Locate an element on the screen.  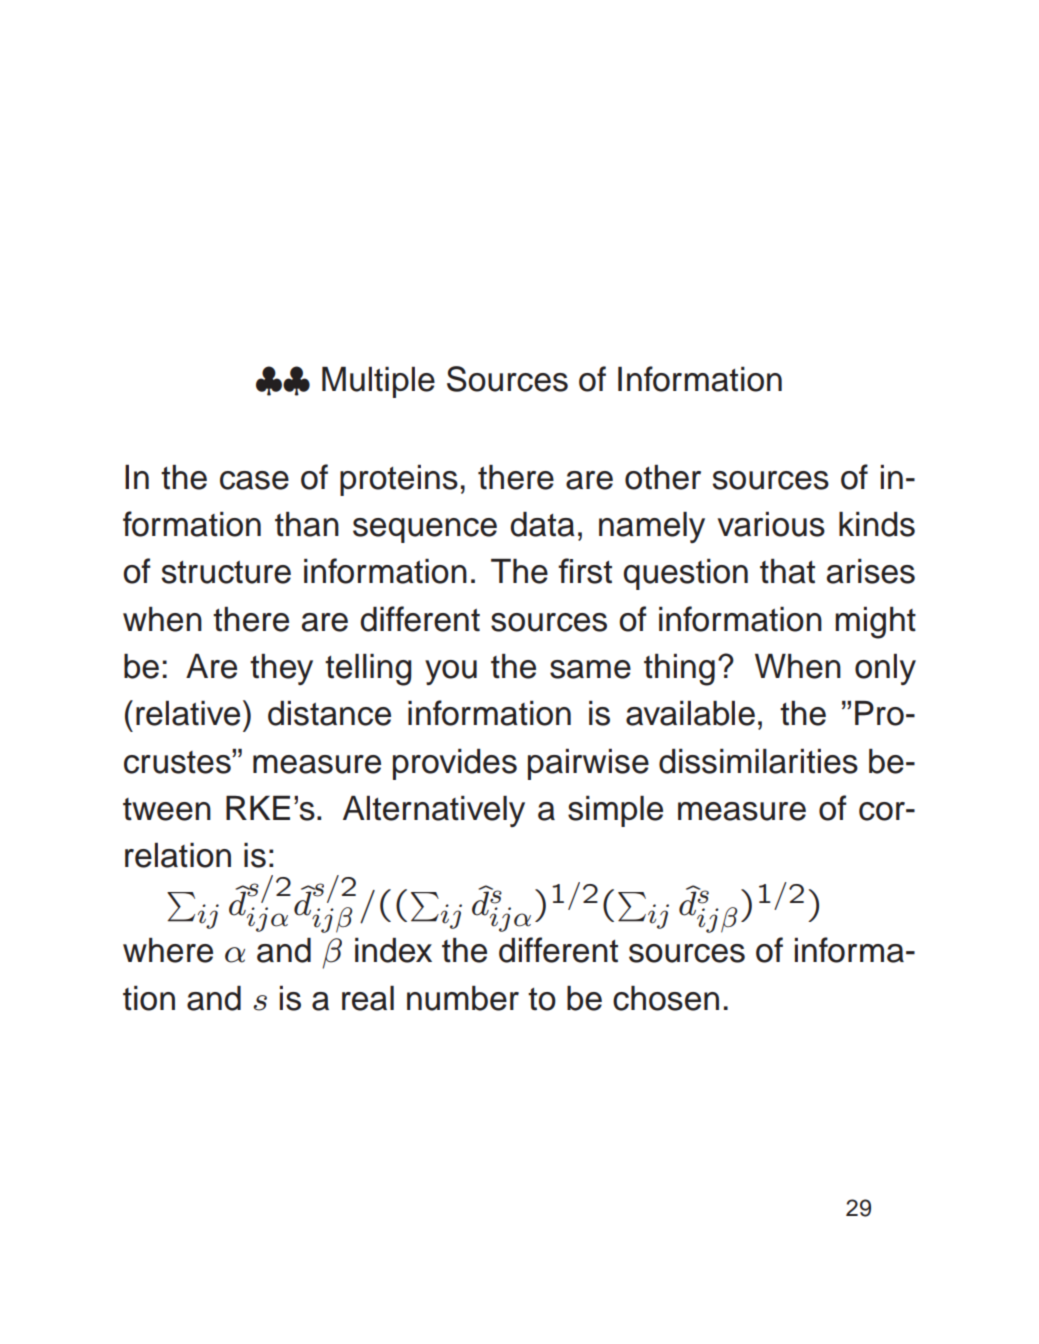
other is located at coordinates (663, 477).
